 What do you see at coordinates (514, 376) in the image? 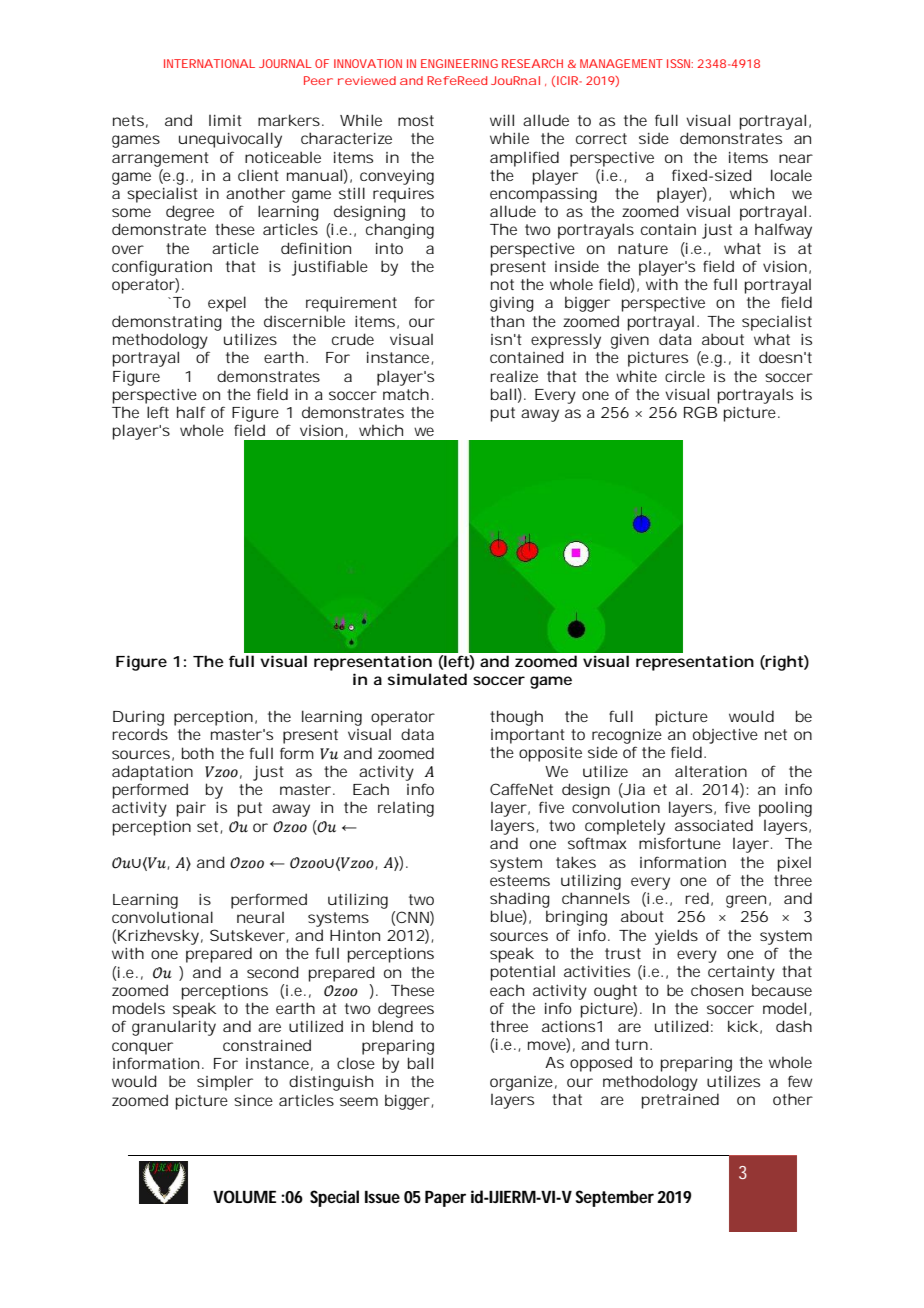
I see `realize` at bounding box center [514, 376].
